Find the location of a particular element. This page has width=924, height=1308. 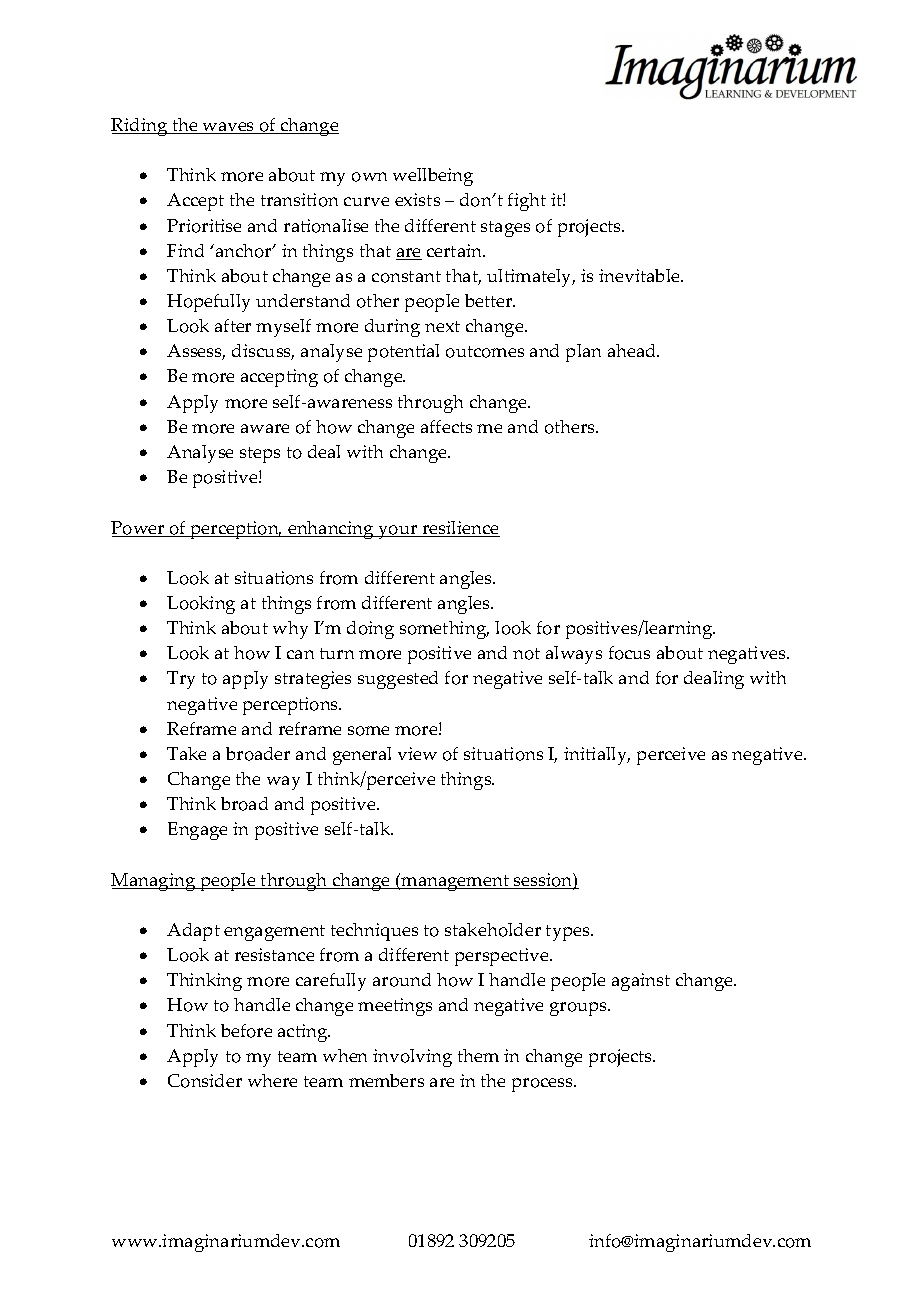

involving is located at coordinates (412, 1058).
